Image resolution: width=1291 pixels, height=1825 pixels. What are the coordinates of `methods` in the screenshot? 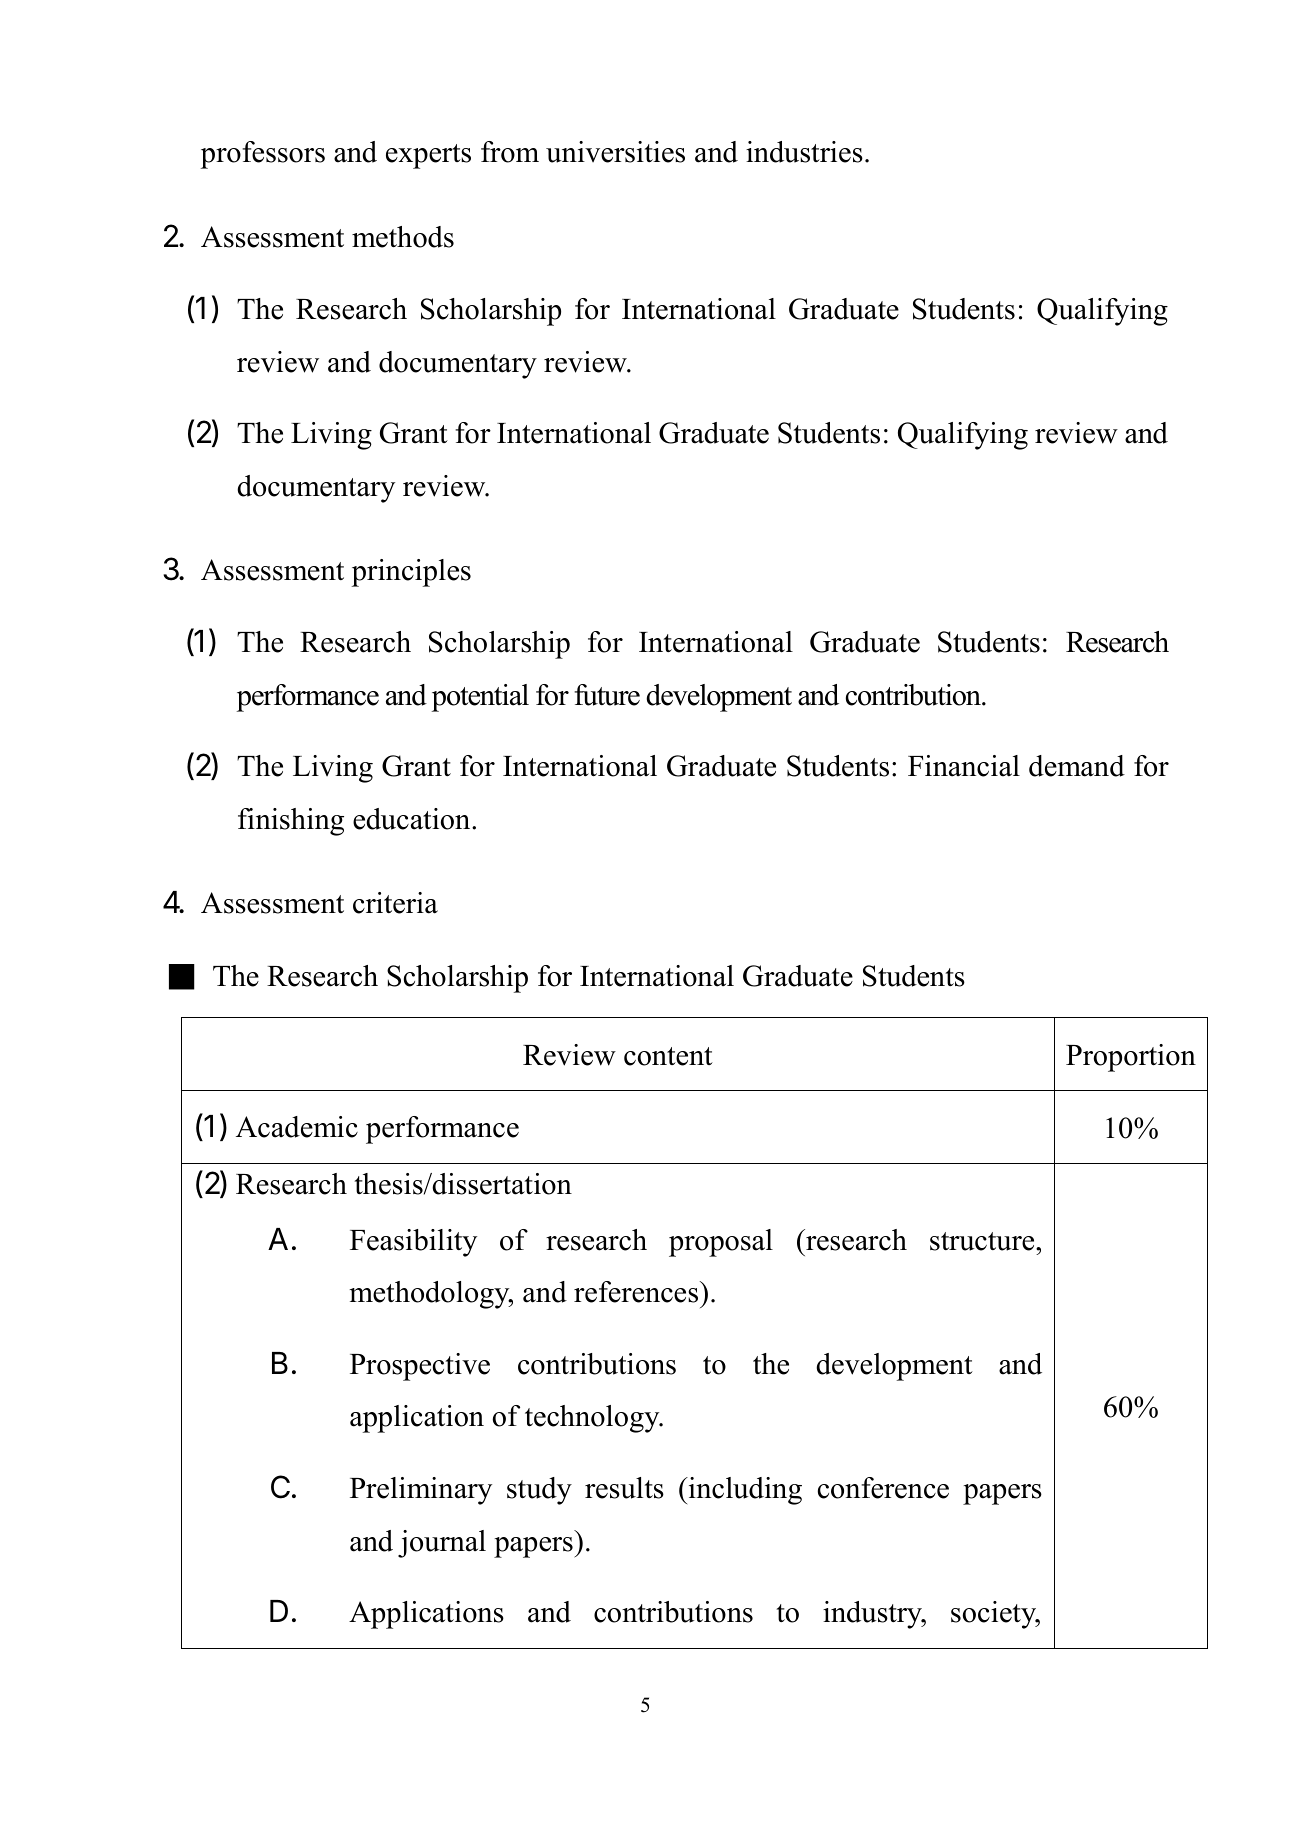 It's located at (403, 237).
